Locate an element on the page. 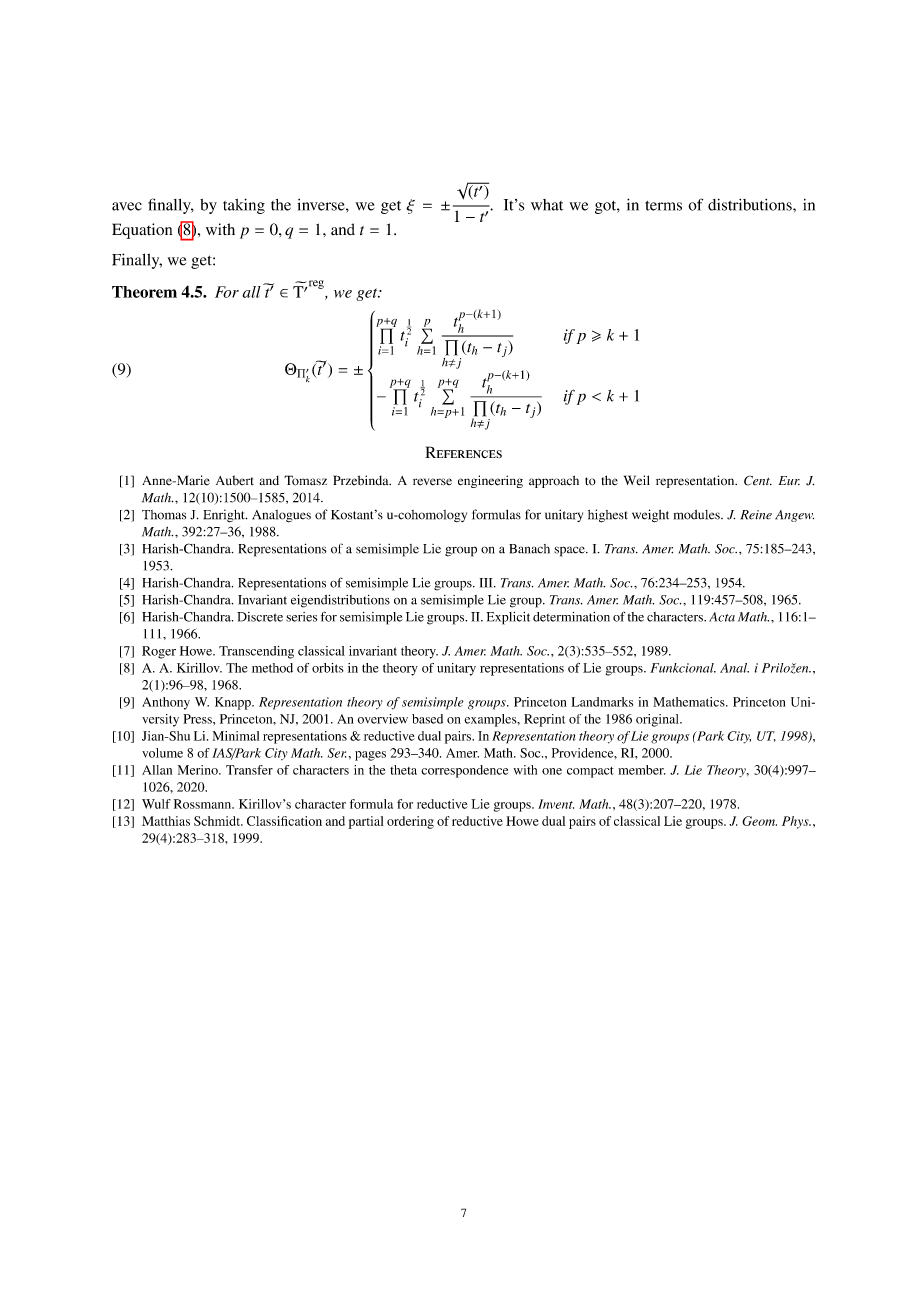  Discrete is located at coordinates (260, 617).
